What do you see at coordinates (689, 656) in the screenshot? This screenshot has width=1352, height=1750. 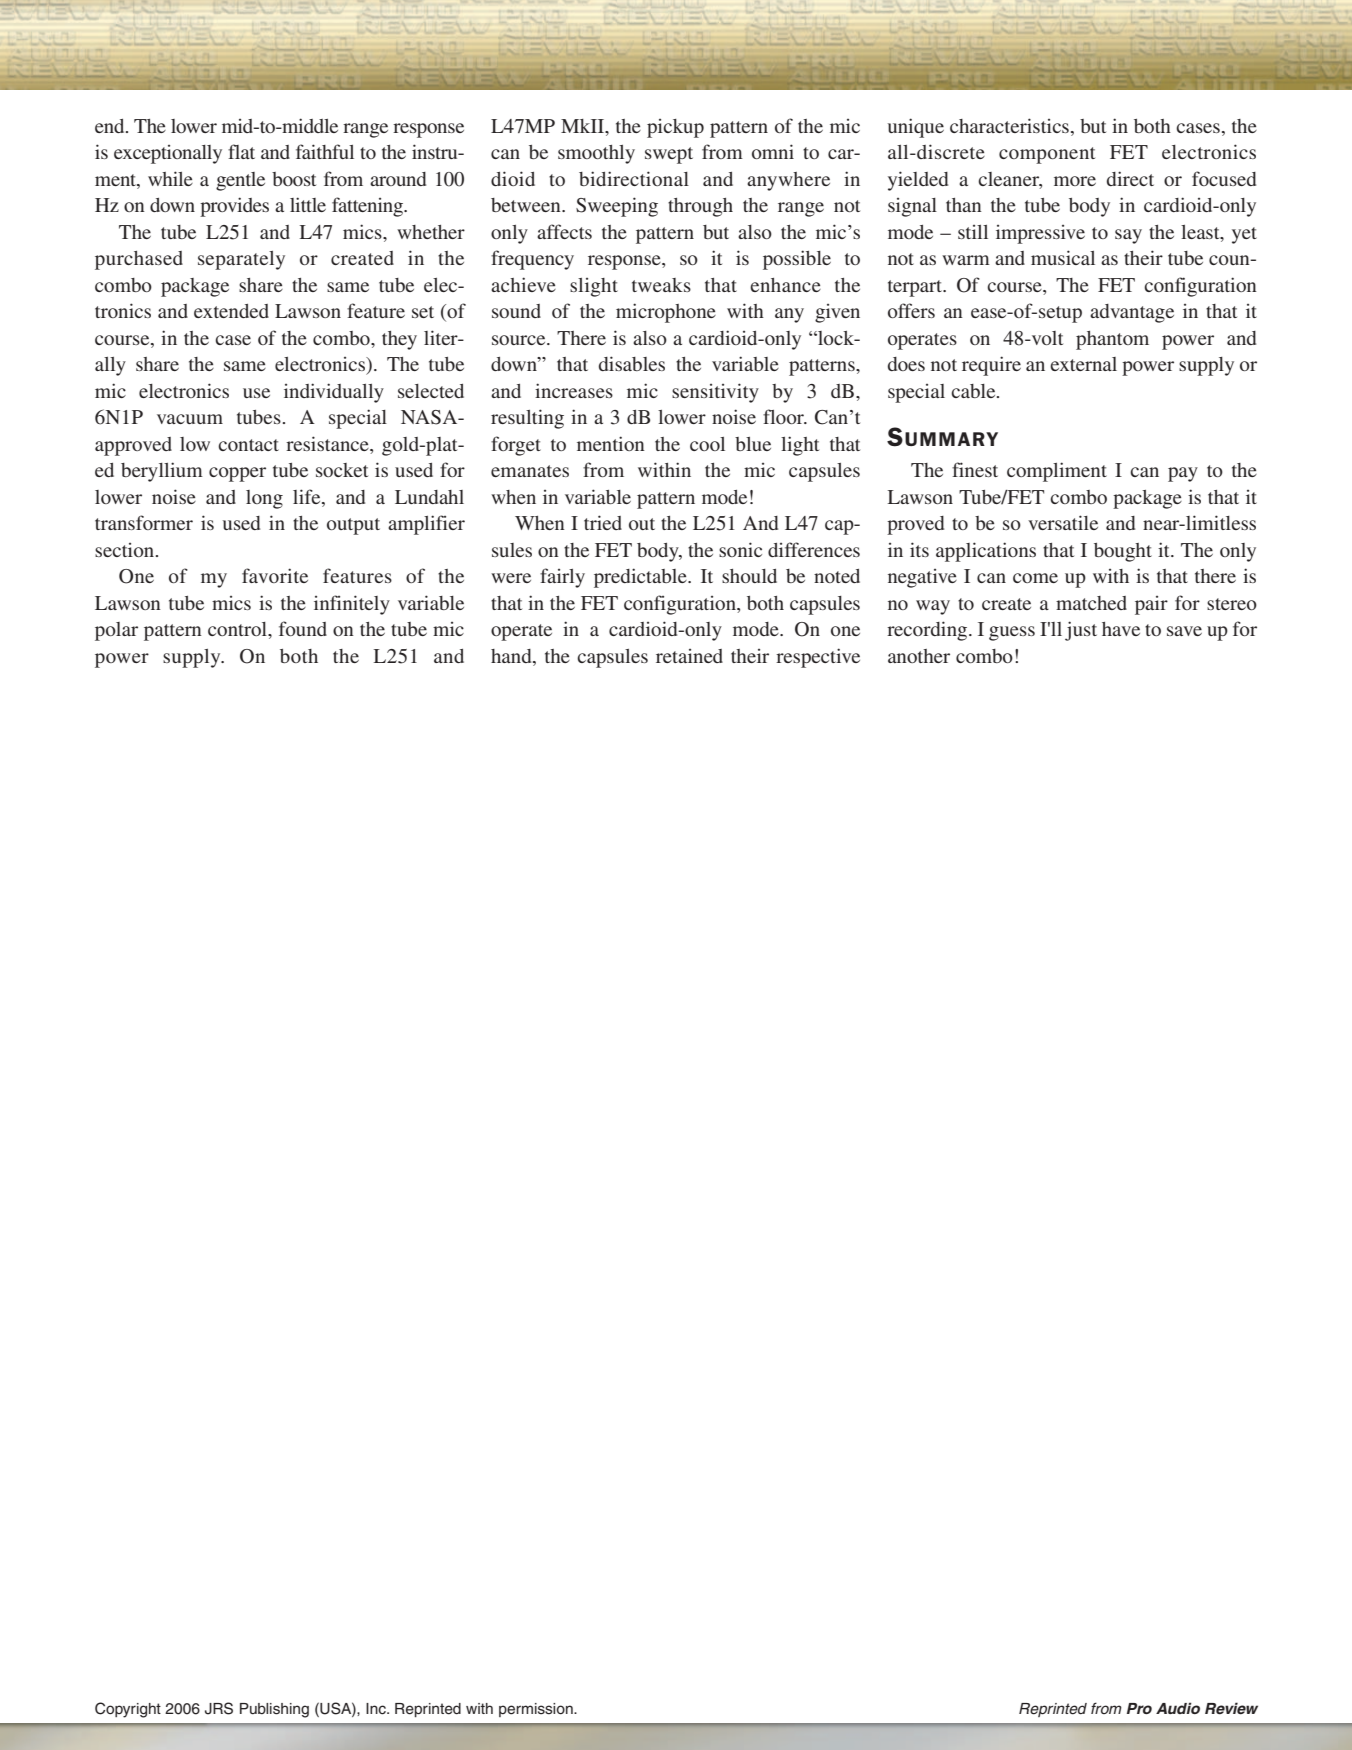 I see `retained` at bounding box center [689, 656].
